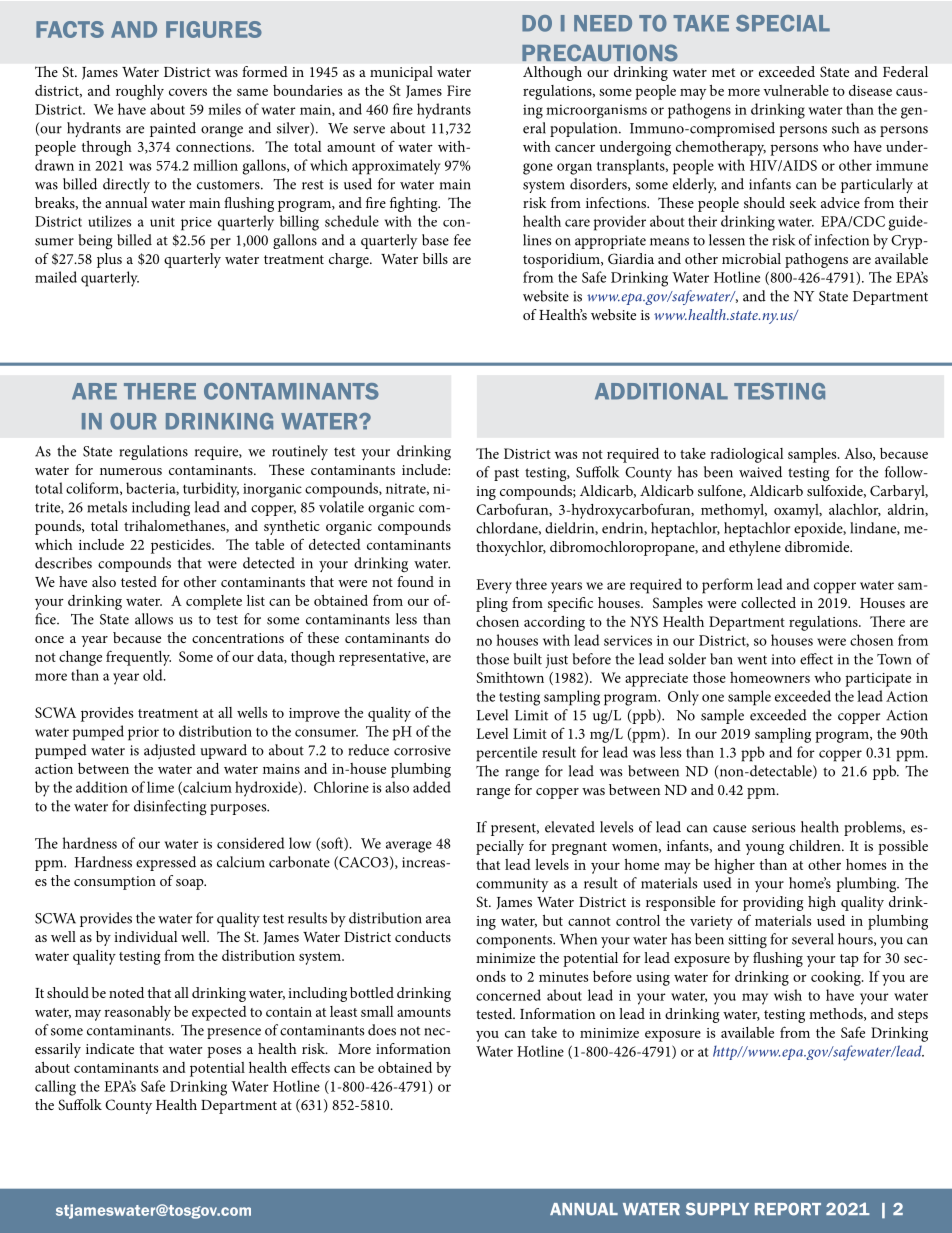 The image size is (952, 1233). What do you see at coordinates (878, 680) in the screenshot?
I see `participate` at bounding box center [878, 680].
